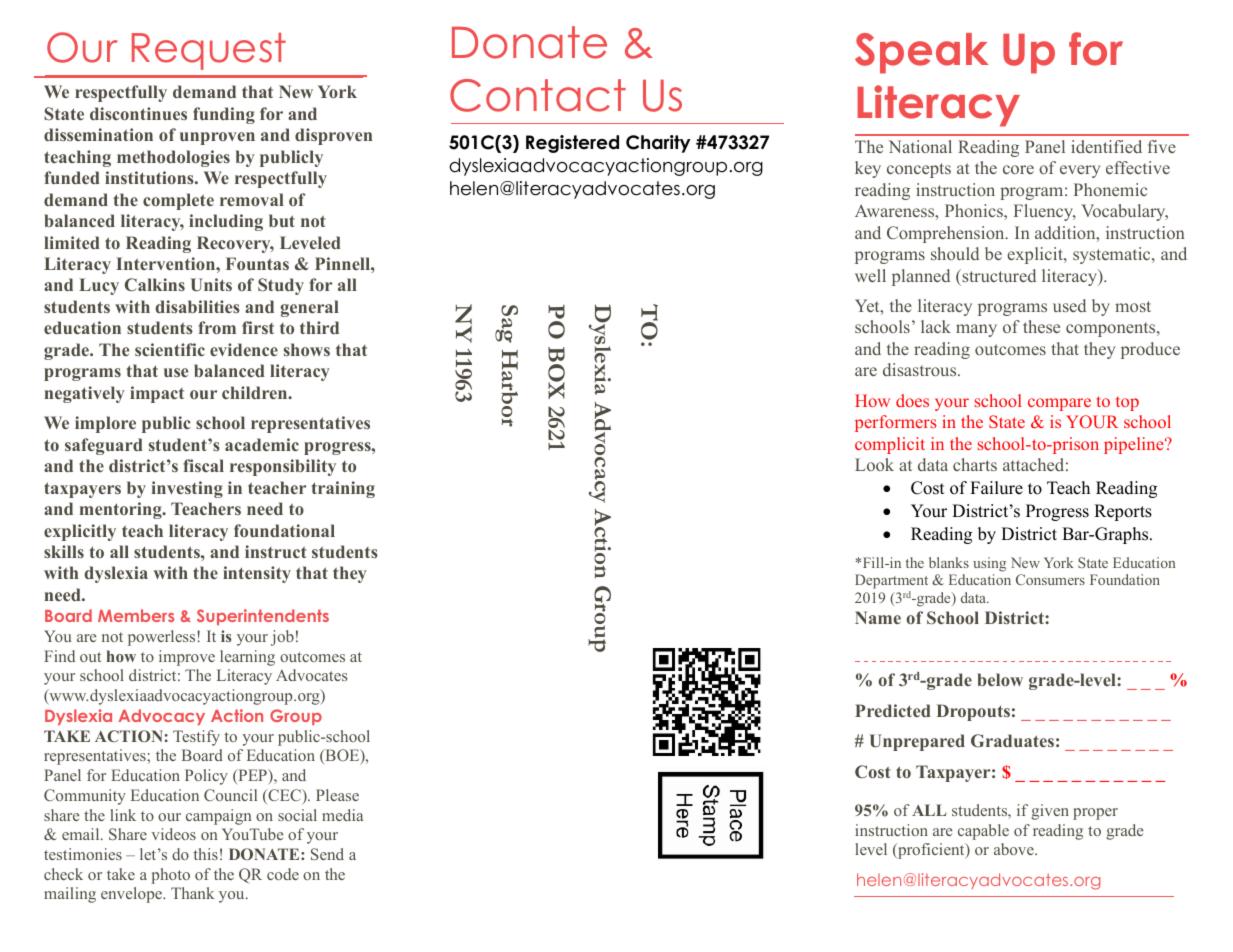 This page has height=952, width=1233. What do you see at coordinates (922, 53) in the page?
I see `Speak` at bounding box center [922, 53].
